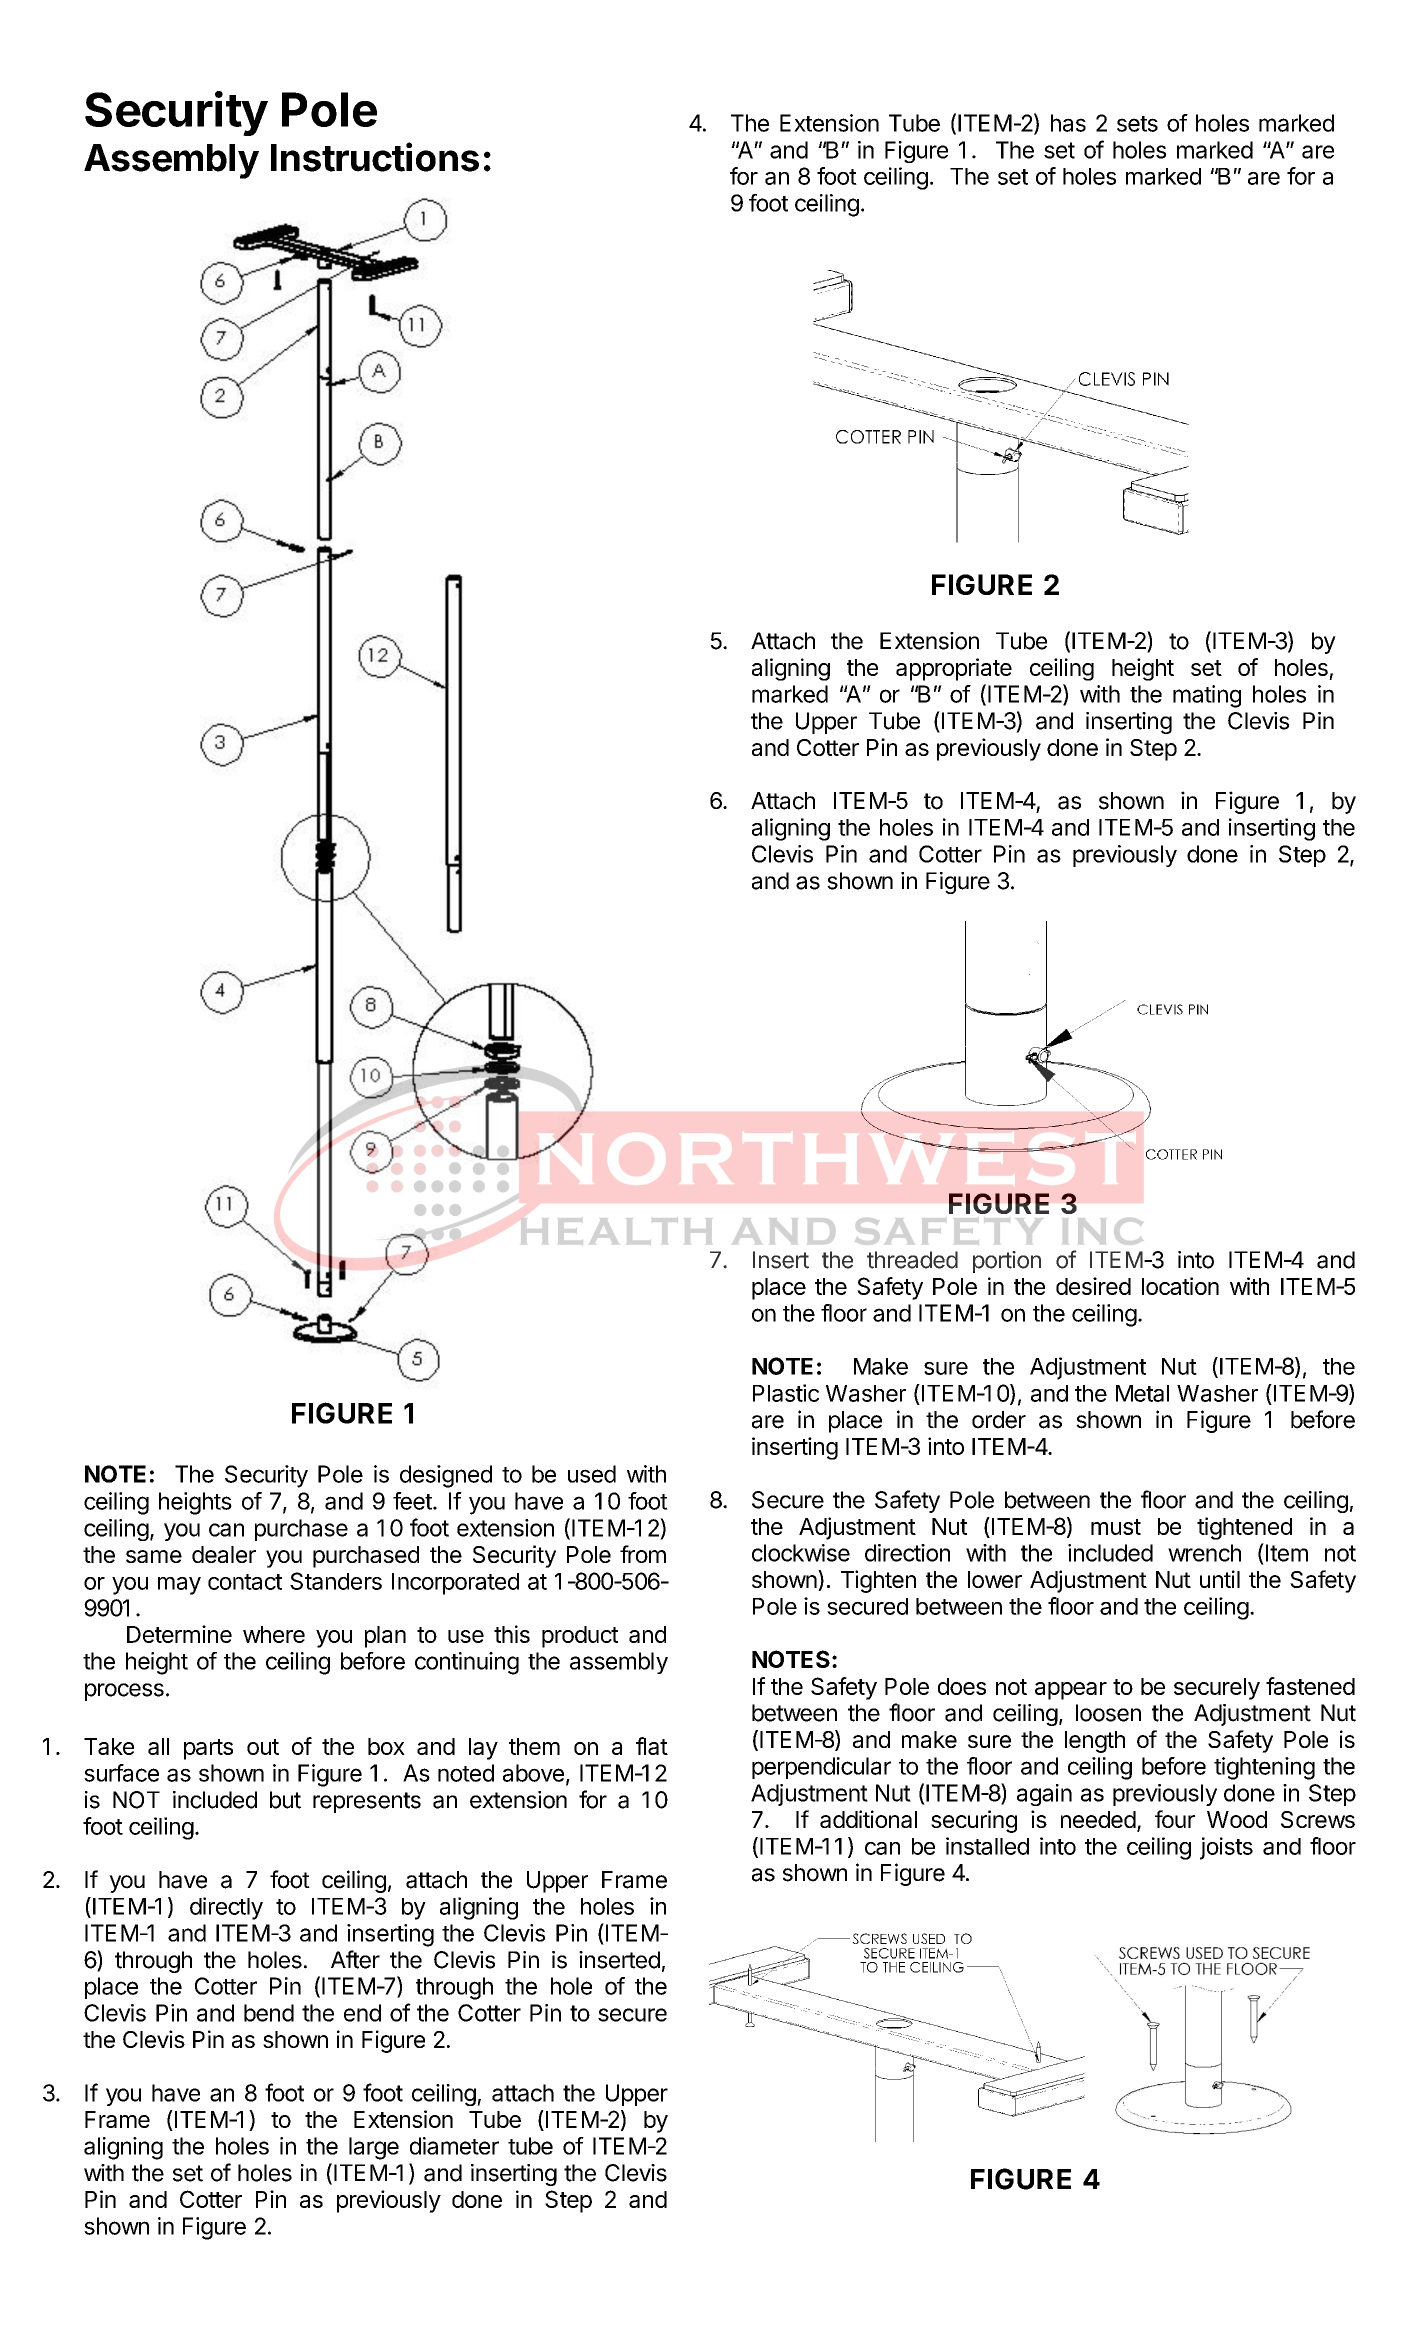 This page has height=2336, width=1418. What do you see at coordinates (1137, 124) in the page?
I see `sets` at bounding box center [1137, 124].
